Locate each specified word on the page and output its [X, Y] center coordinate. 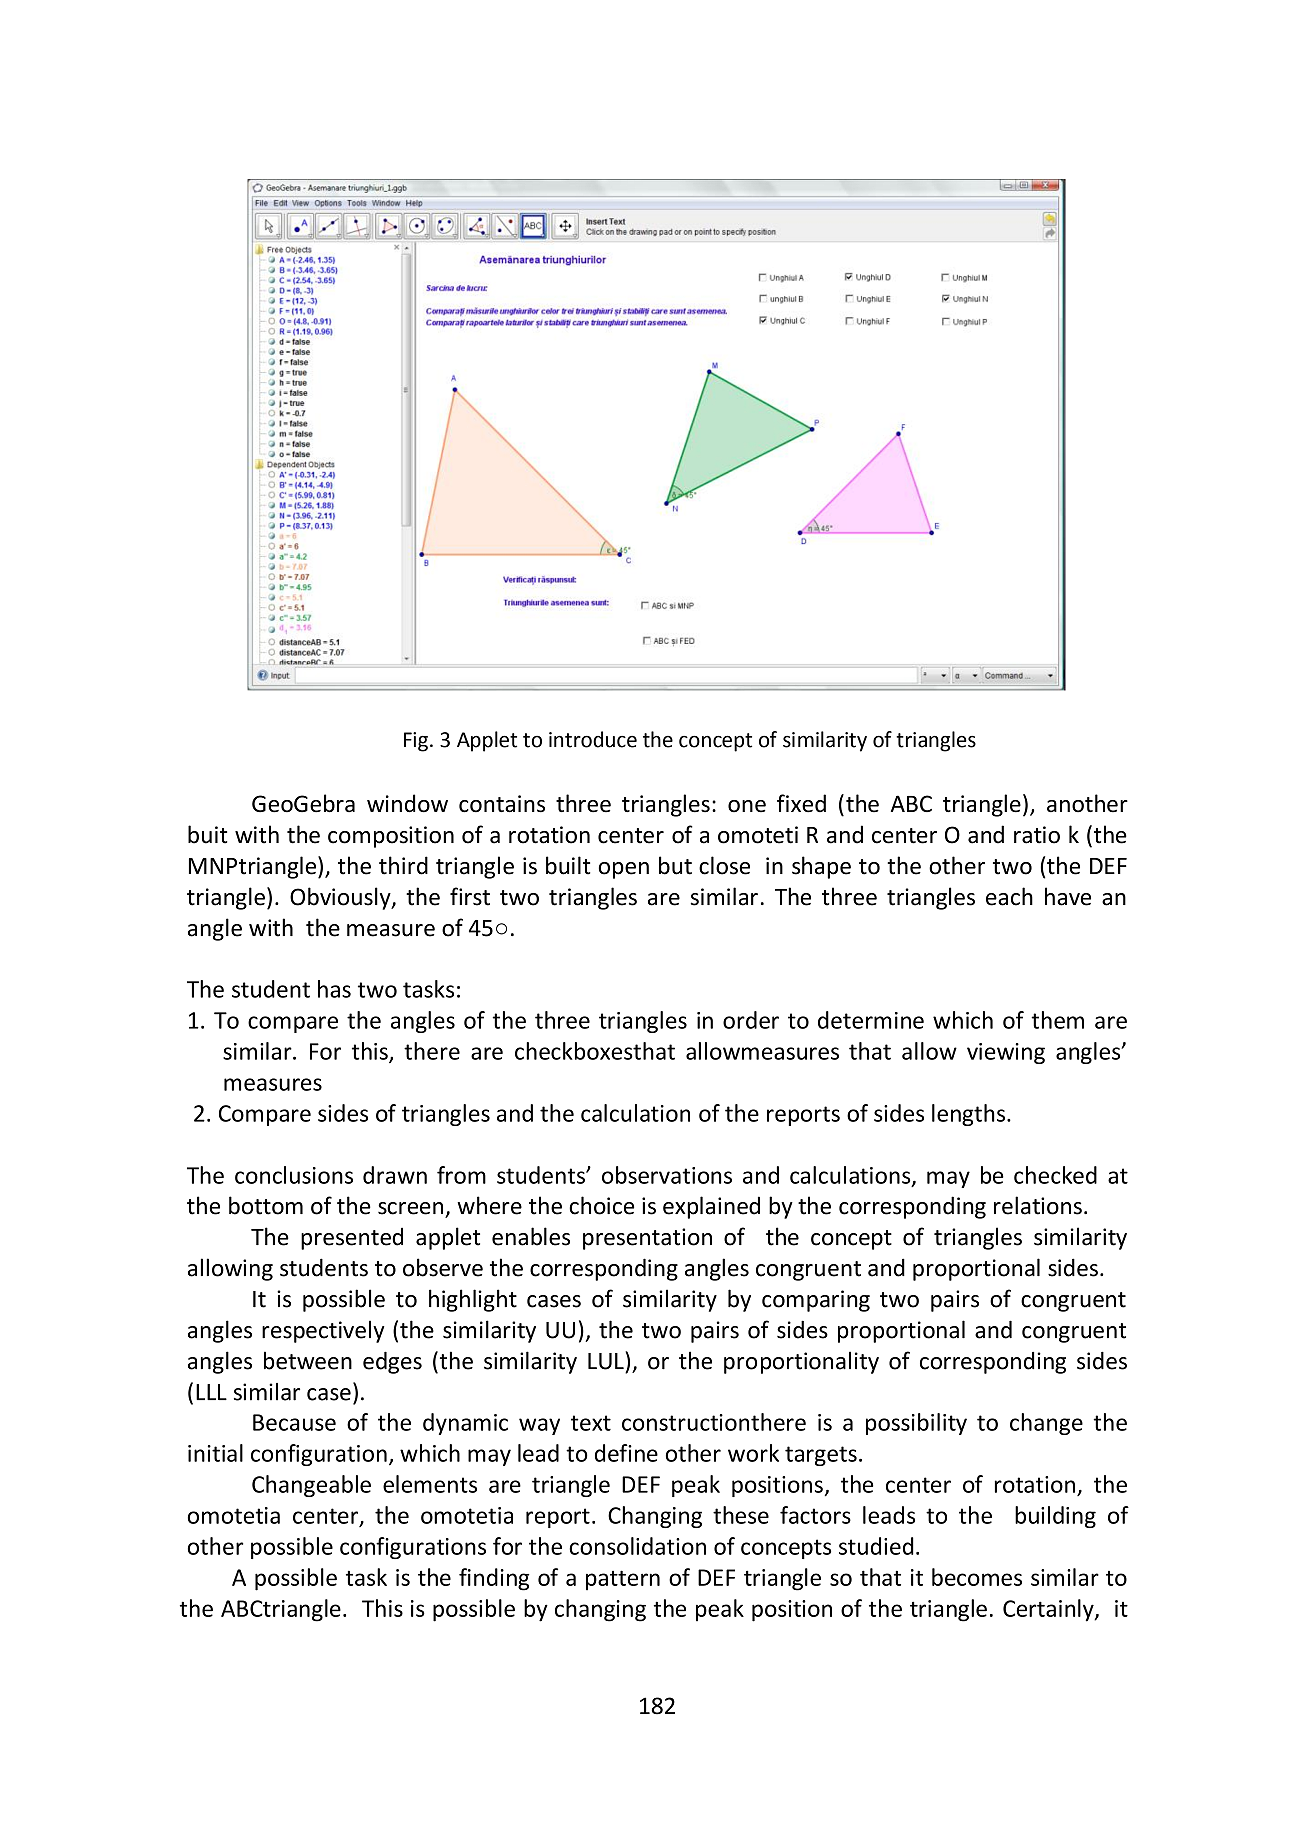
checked [1055, 1175]
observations [667, 1175]
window [407, 803]
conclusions [294, 1175]
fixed [801, 803]
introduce [593, 739]
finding [494, 1579]
